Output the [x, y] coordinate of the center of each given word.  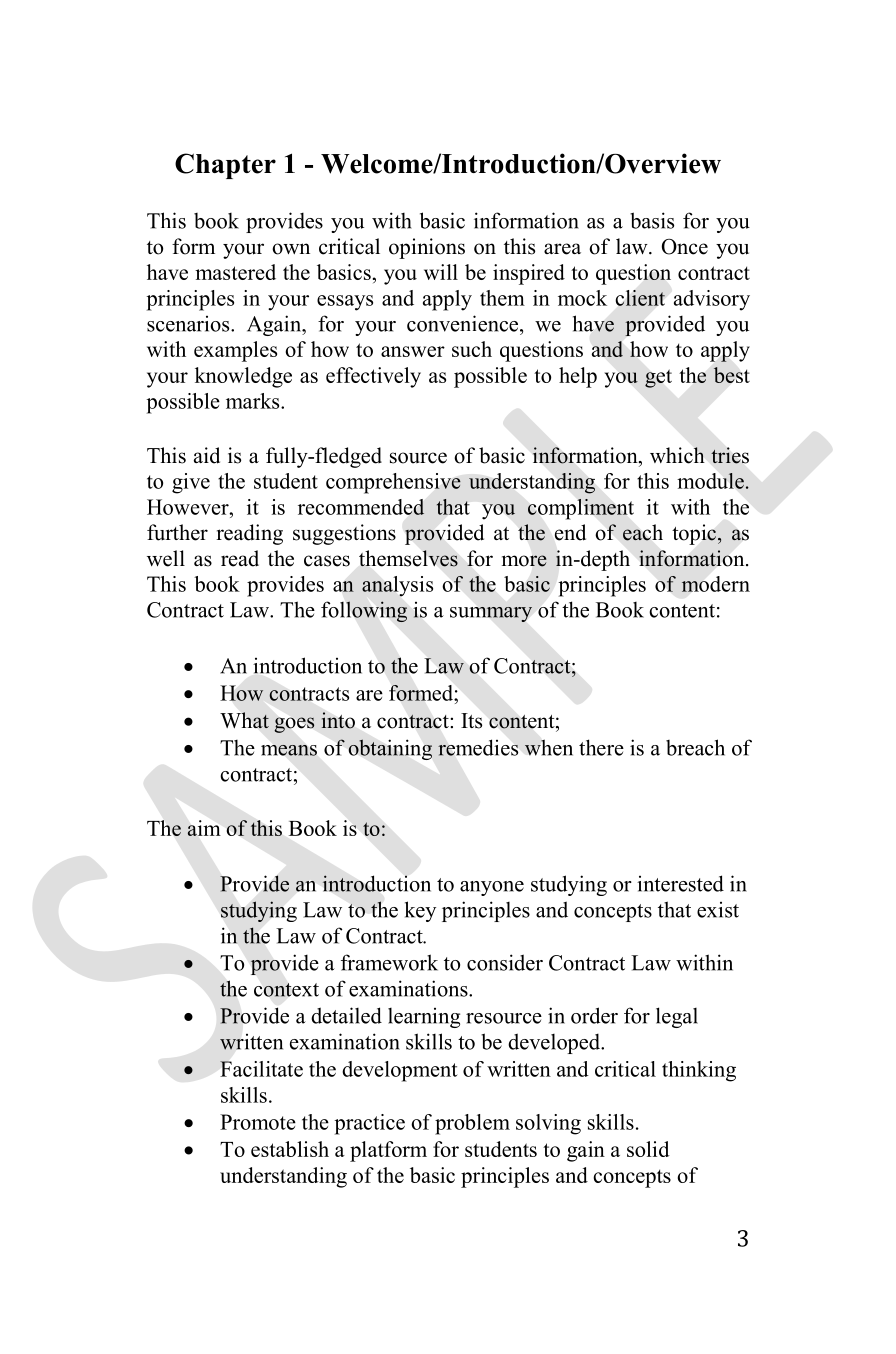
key [420, 911]
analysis [397, 586]
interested [680, 883]
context [286, 990]
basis [652, 220]
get [658, 378]
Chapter [225, 166]
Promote [258, 1122]
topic [694, 534]
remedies [478, 747]
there [601, 747]
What [244, 720]
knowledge [243, 377]
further [177, 532]
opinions [427, 248]
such [472, 349]
